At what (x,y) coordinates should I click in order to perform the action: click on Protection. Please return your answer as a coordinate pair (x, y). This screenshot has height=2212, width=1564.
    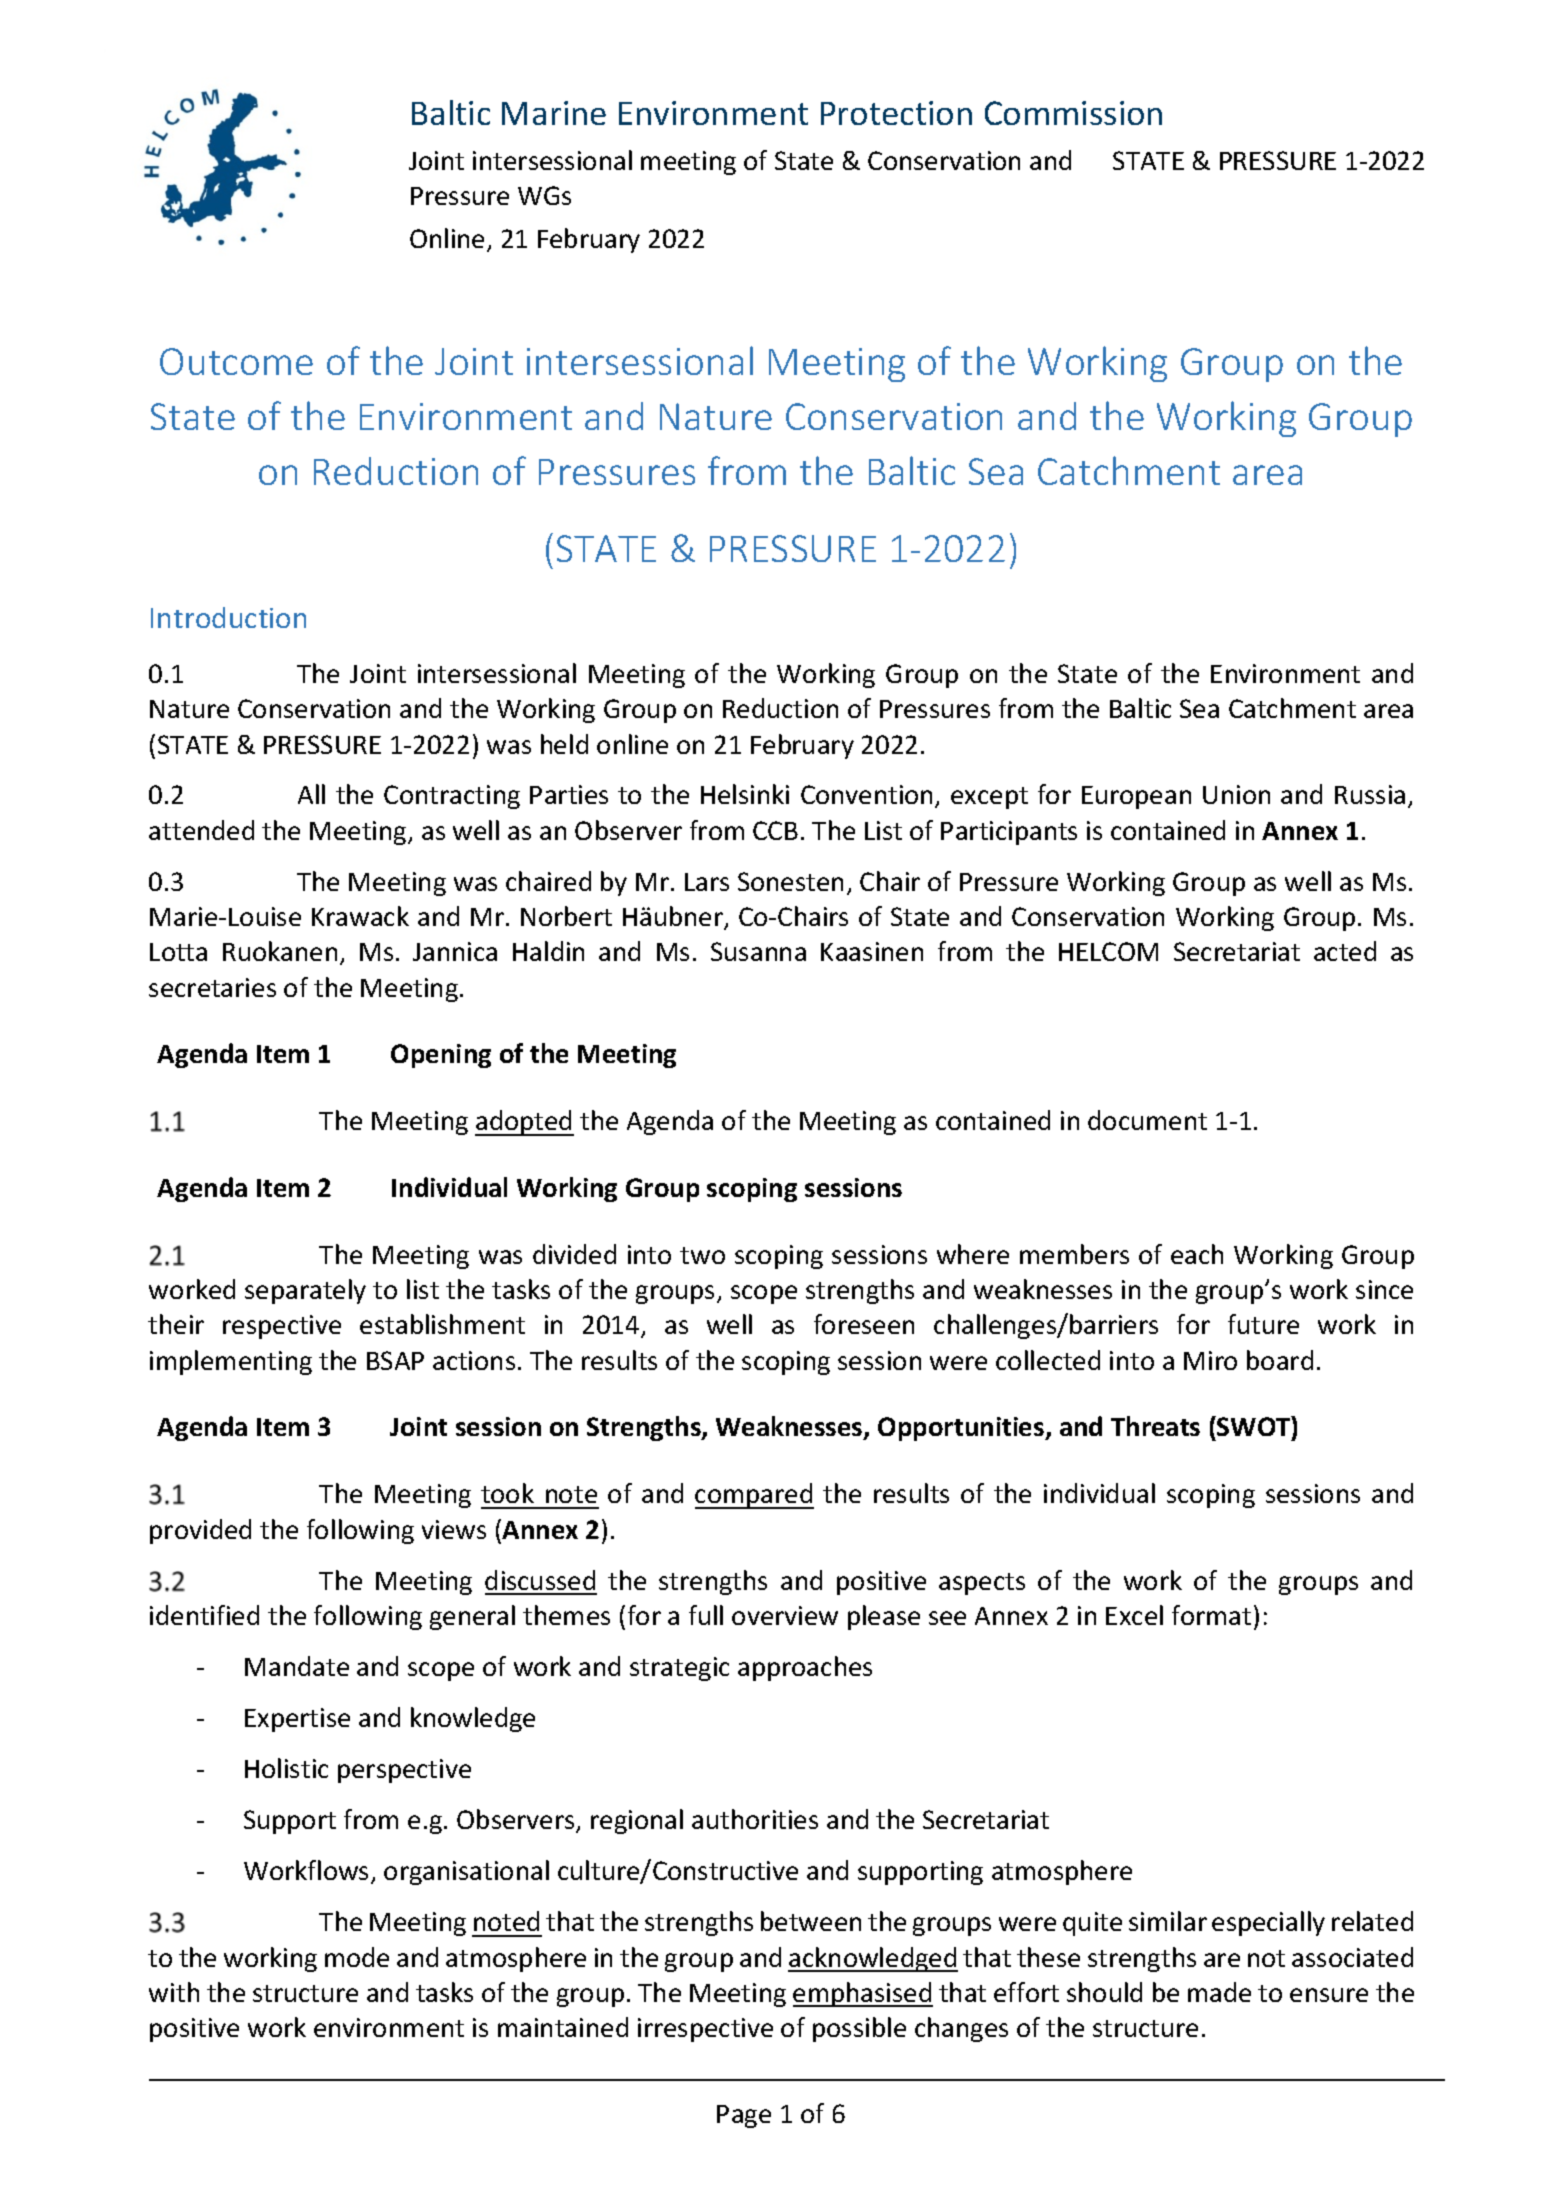
    Looking at the image, I should click on (896, 113).
